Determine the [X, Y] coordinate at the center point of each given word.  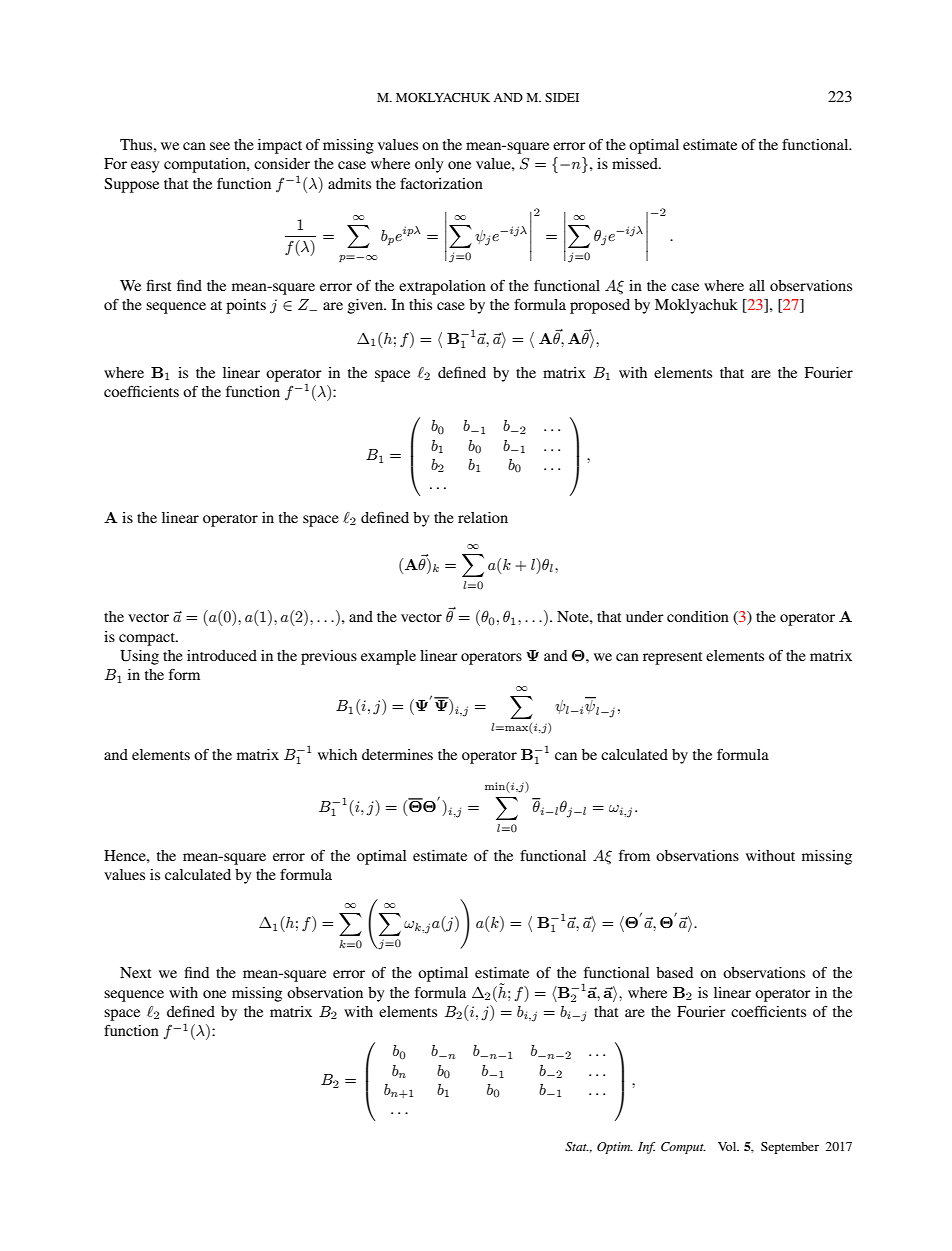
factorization [441, 183]
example [388, 657]
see [220, 146]
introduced [222, 655]
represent [672, 658]
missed [636, 163]
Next [135, 972]
